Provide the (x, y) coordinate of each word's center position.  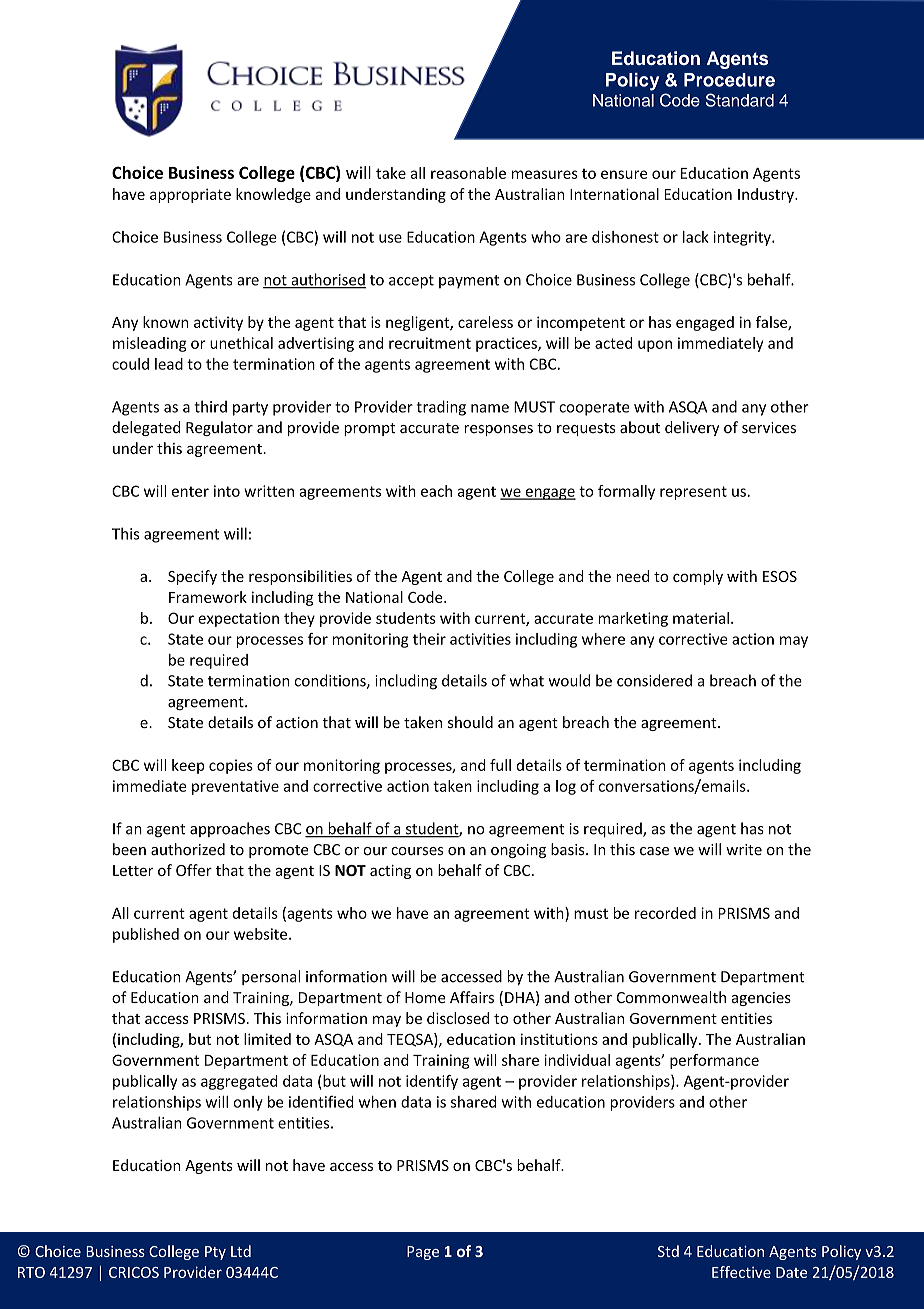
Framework (208, 597)
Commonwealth (671, 997)
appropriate (190, 195)
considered (654, 680)
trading (441, 408)
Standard (740, 100)
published (146, 935)
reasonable (468, 173)
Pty (215, 1253)
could (130, 364)
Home (425, 997)
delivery (692, 428)
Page (423, 1253)
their (429, 639)
